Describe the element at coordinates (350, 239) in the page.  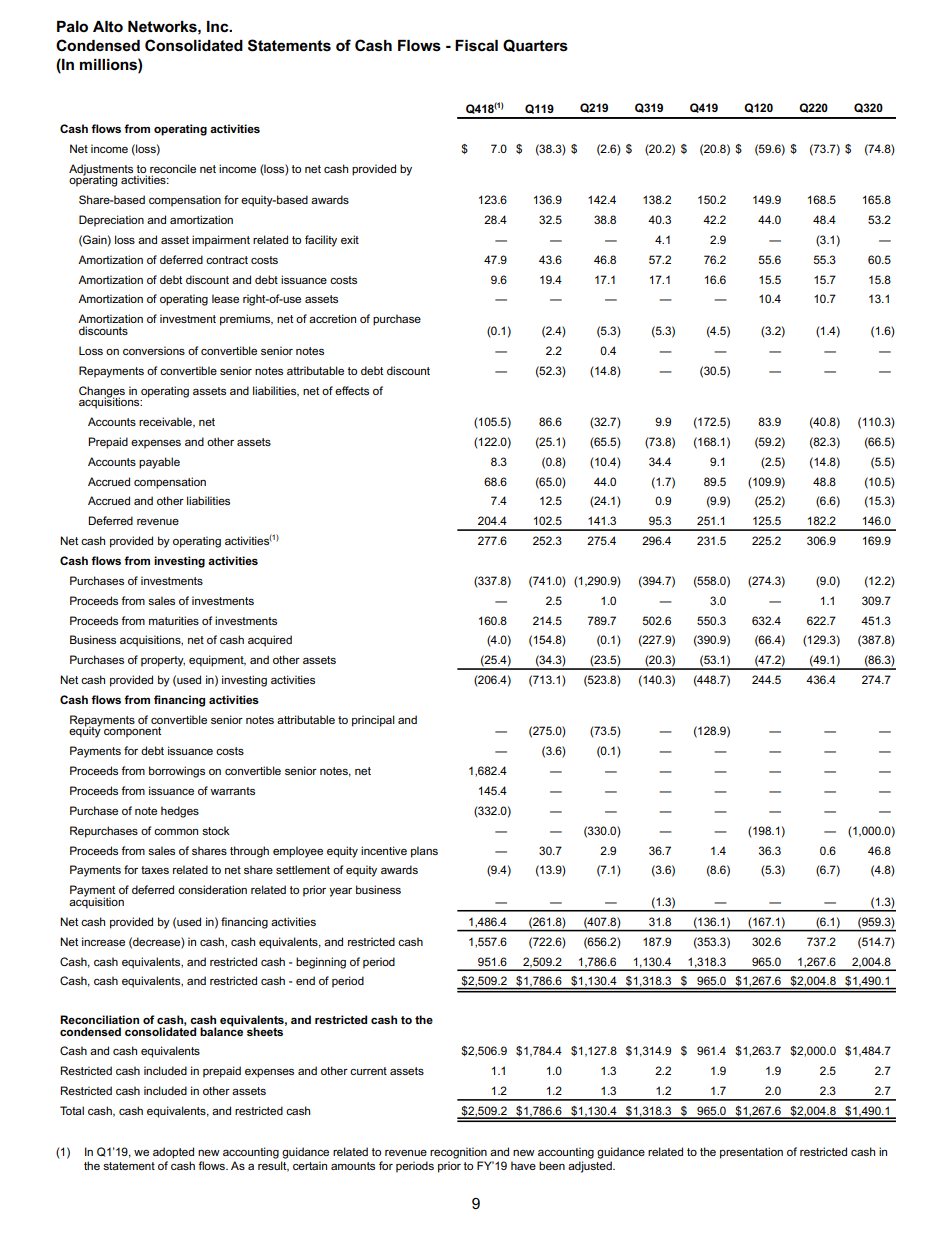
I see `exit` at that location.
